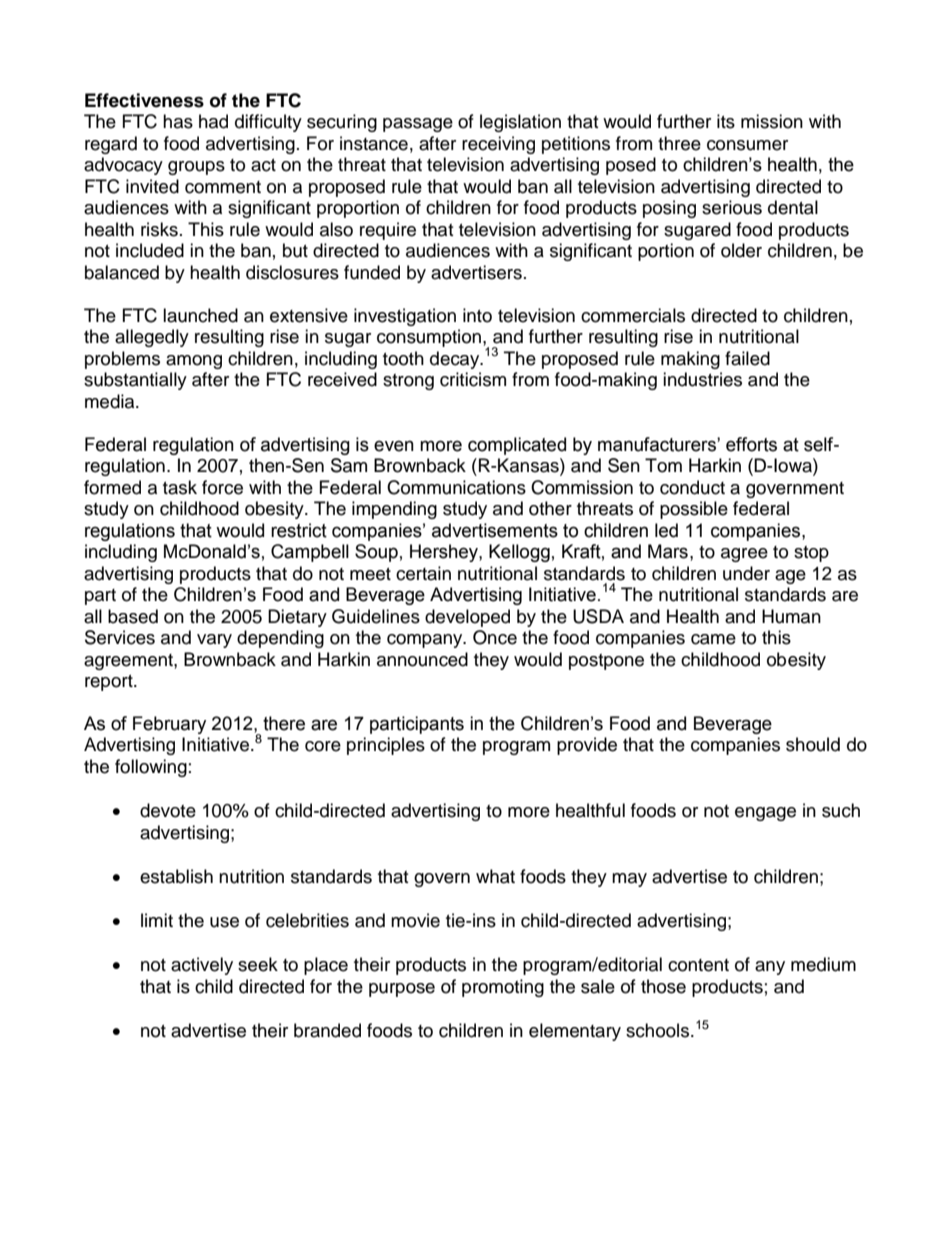  Describe the element at coordinates (747, 145) in the screenshot. I see `consumer` at that location.
